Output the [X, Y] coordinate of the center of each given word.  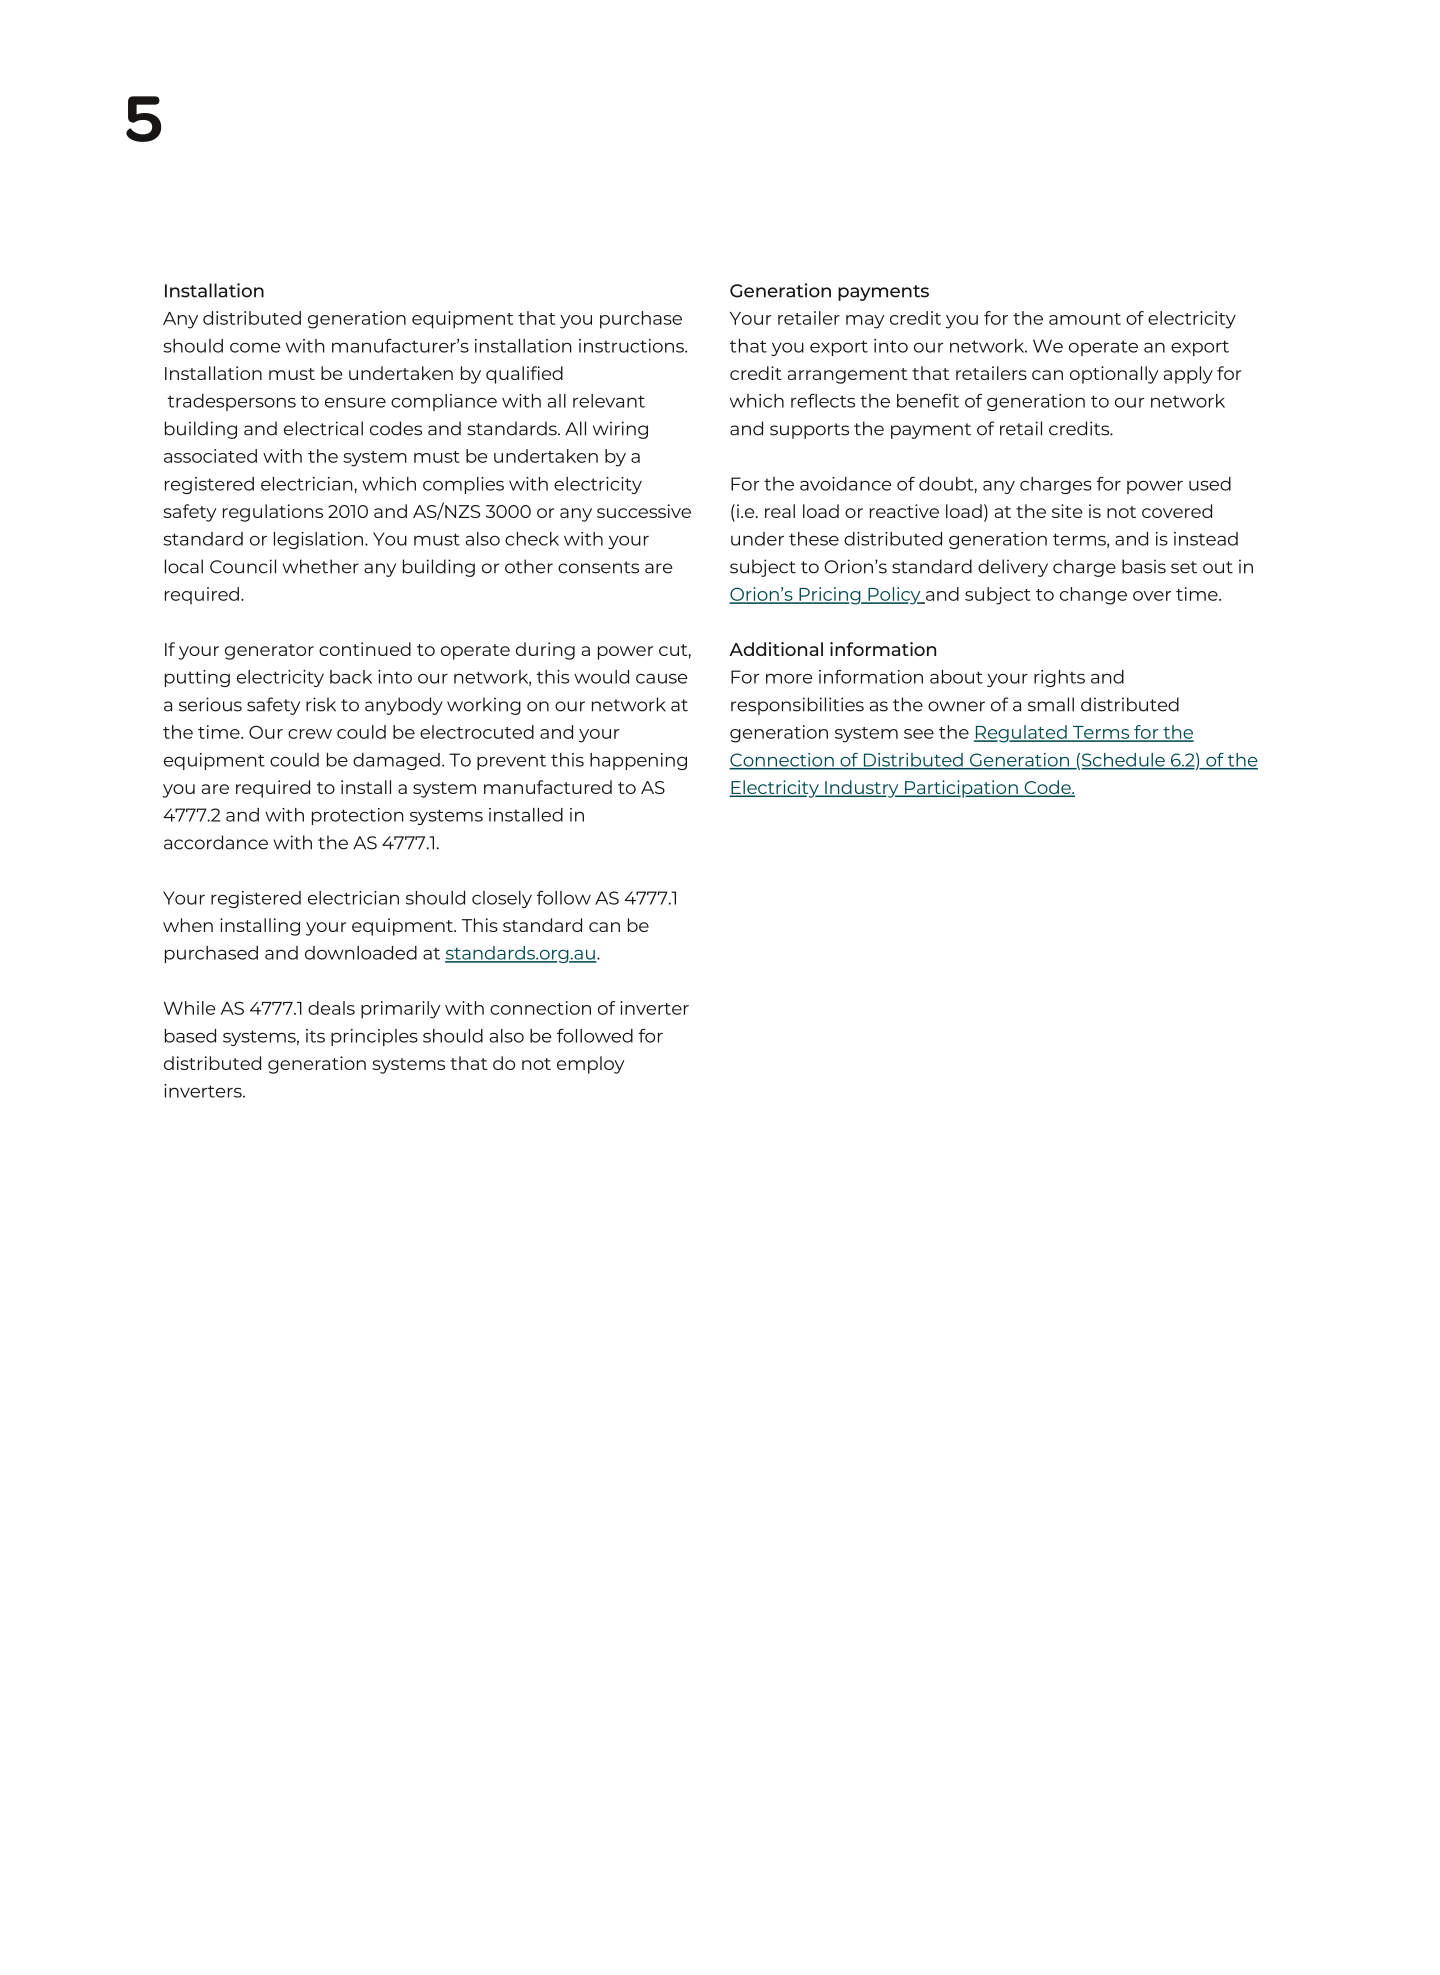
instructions [632, 346]
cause [662, 678]
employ [590, 1065]
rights [1059, 678]
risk [321, 704]
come [255, 347]
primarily [401, 1010]
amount [1085, 319]
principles [374, 1037]
